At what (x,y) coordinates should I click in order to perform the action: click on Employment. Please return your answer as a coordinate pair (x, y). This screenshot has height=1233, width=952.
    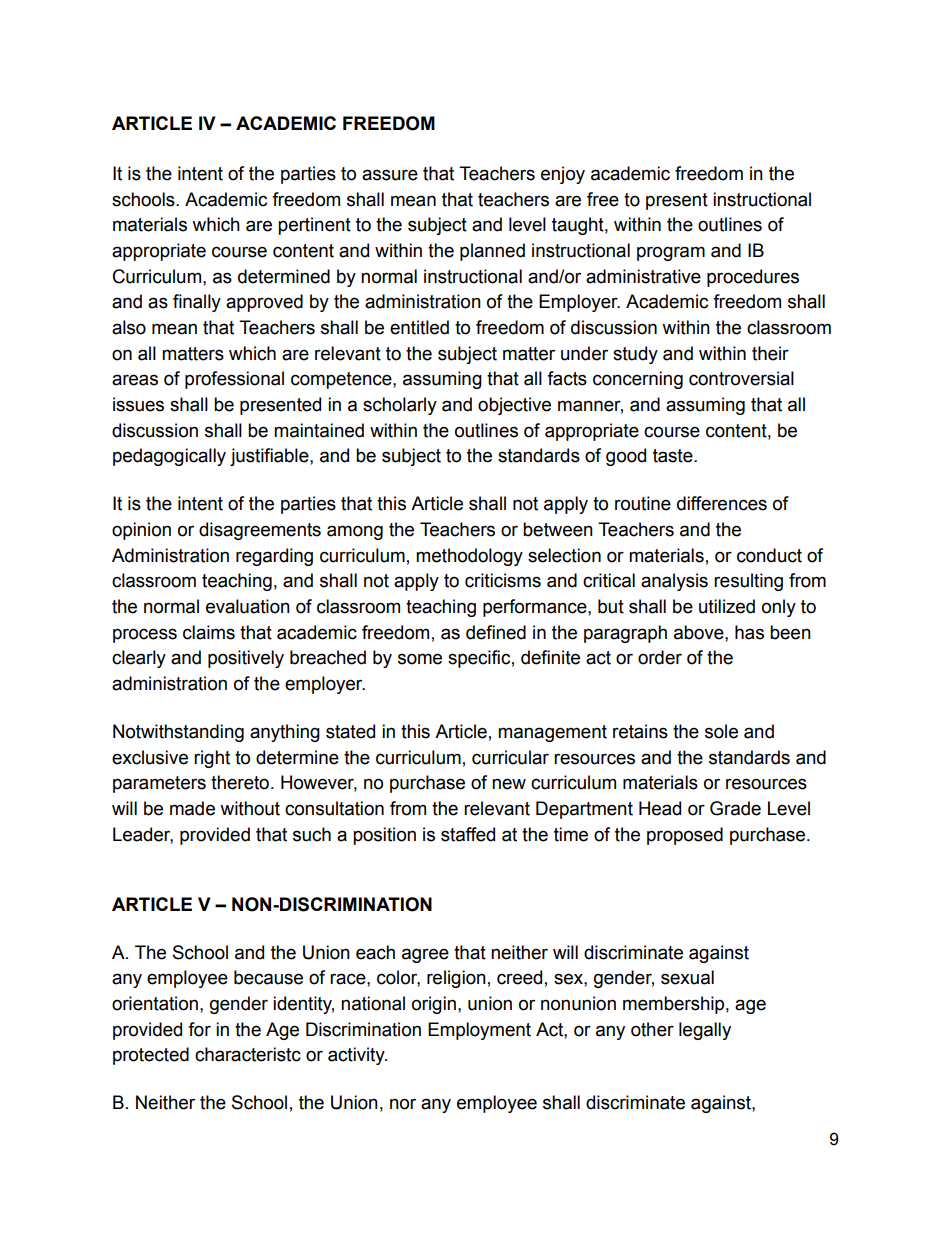
    Looking at the image, I should click on (479, 1031).
